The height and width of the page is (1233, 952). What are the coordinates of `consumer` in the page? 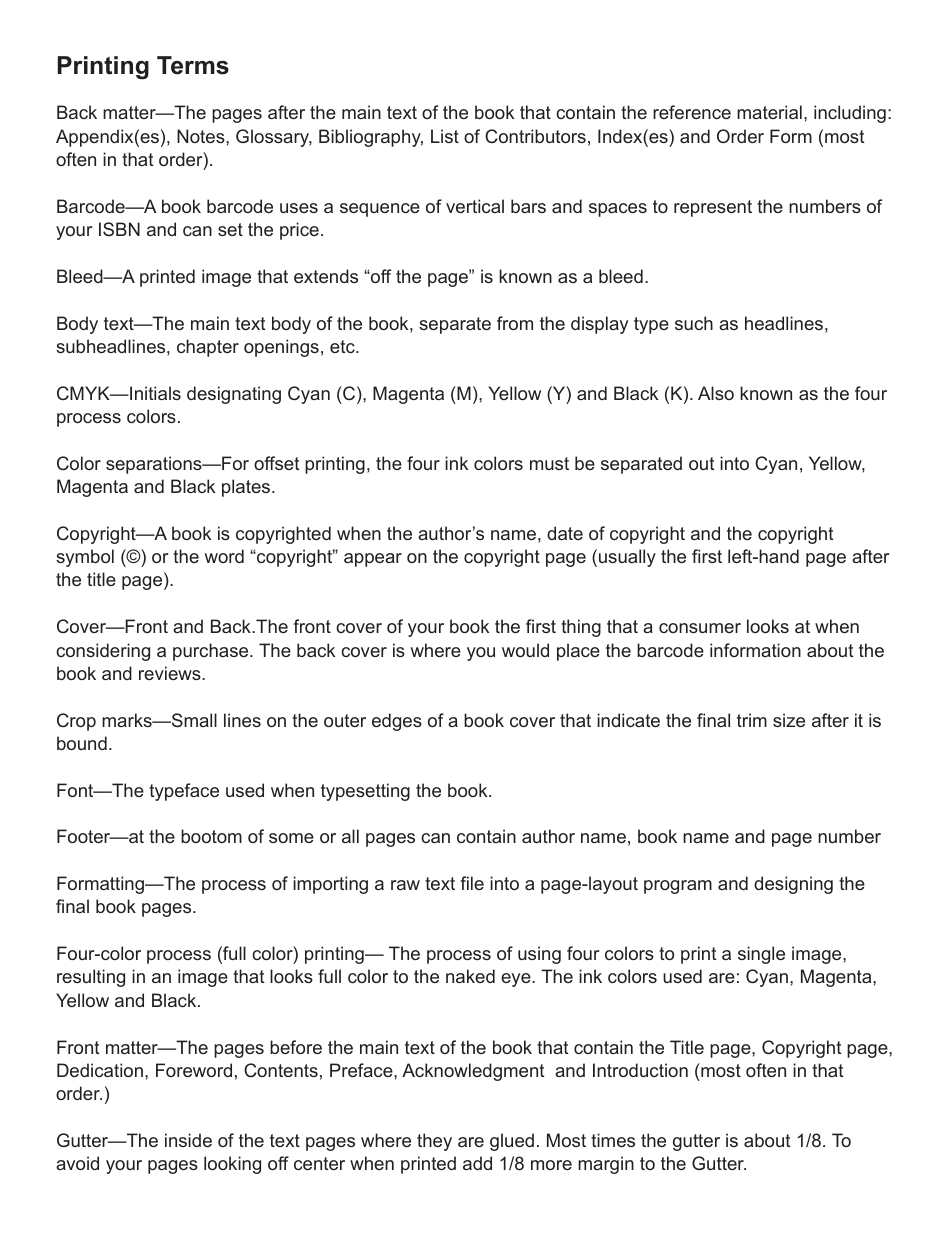 It's located at (700, 628).
